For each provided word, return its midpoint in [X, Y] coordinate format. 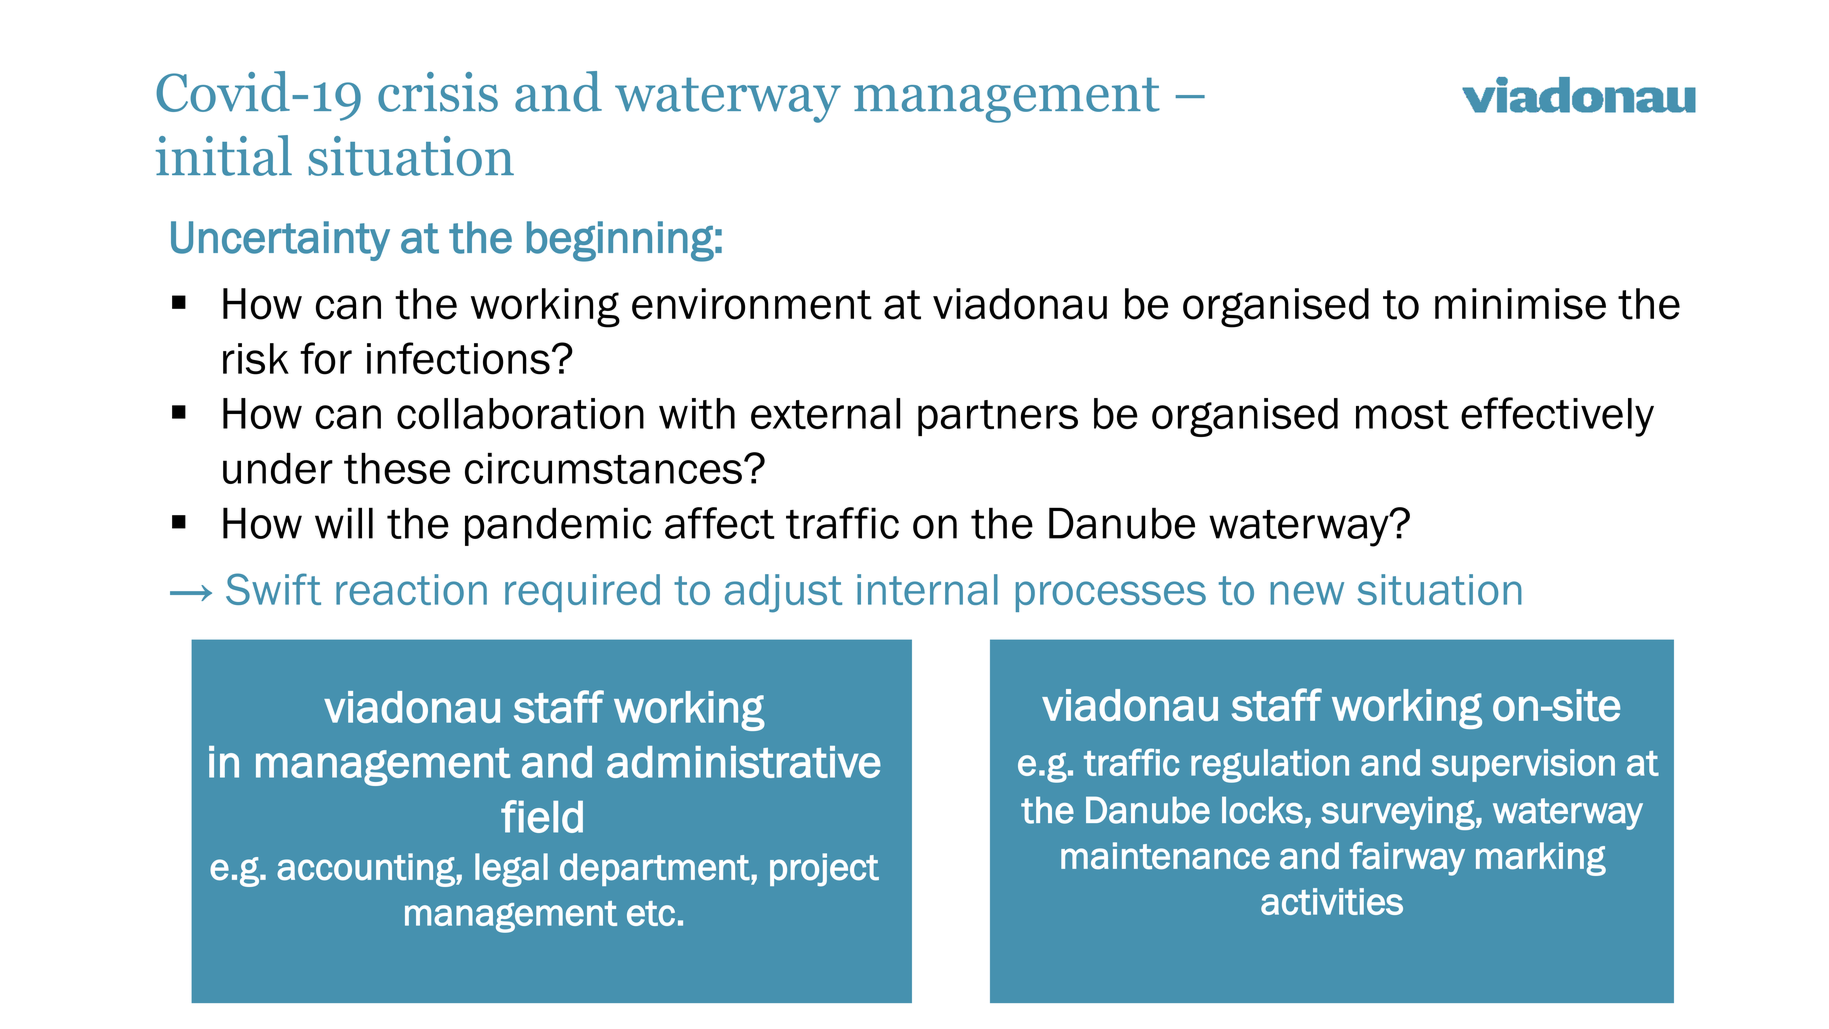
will [344, 523]
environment [752, 304]
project [824, 870]
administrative [744, 762]
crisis [438, 92]
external [825, 413]
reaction [411, 589]
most [1402, 414]
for [326, 358]
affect [720, 523]
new [1307, 593]
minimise [1520, 304]
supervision [1523, 765]
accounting [367, 870]
